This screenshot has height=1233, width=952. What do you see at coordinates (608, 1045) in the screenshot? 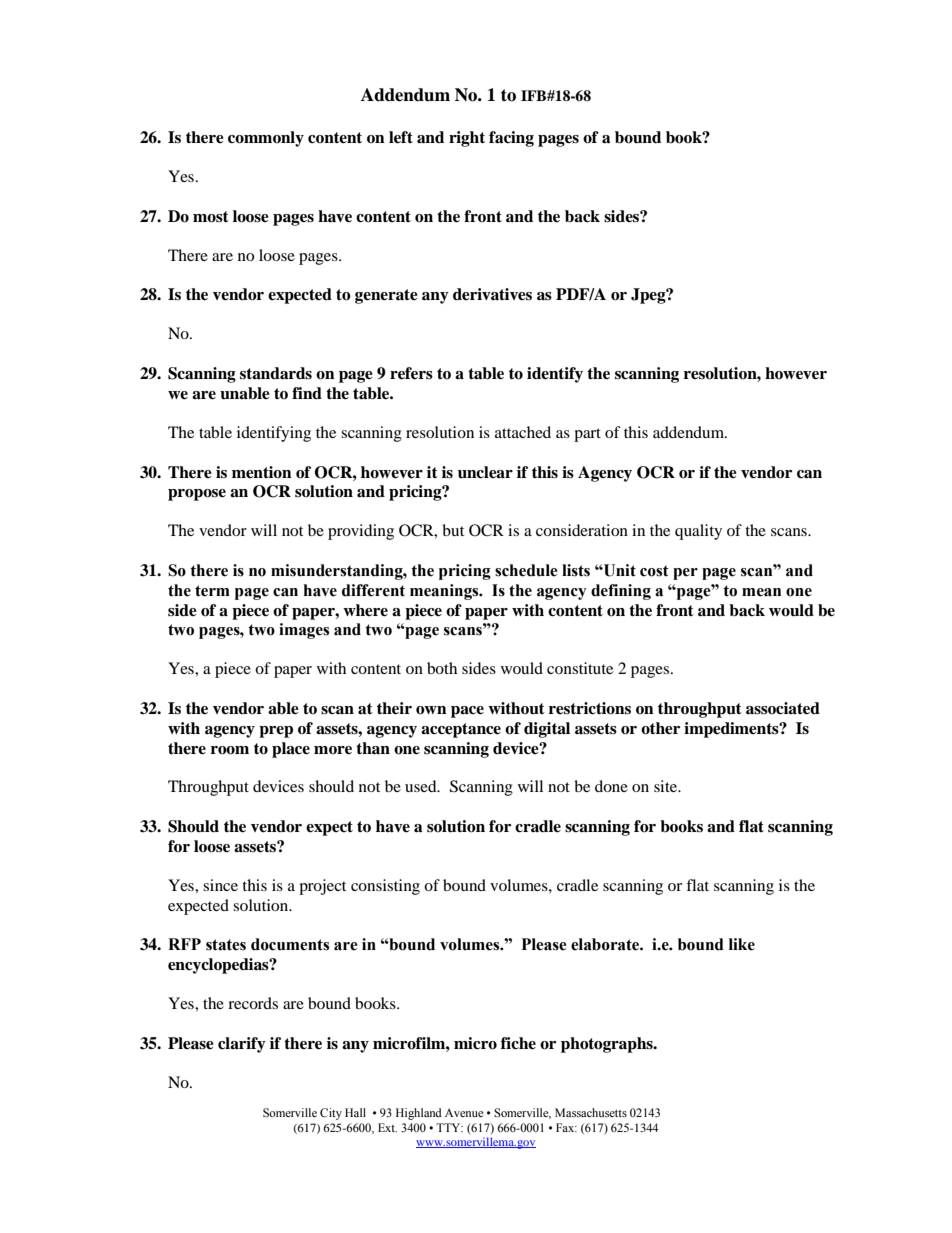
I see `photographs` at bounding box center [608, 1045].
